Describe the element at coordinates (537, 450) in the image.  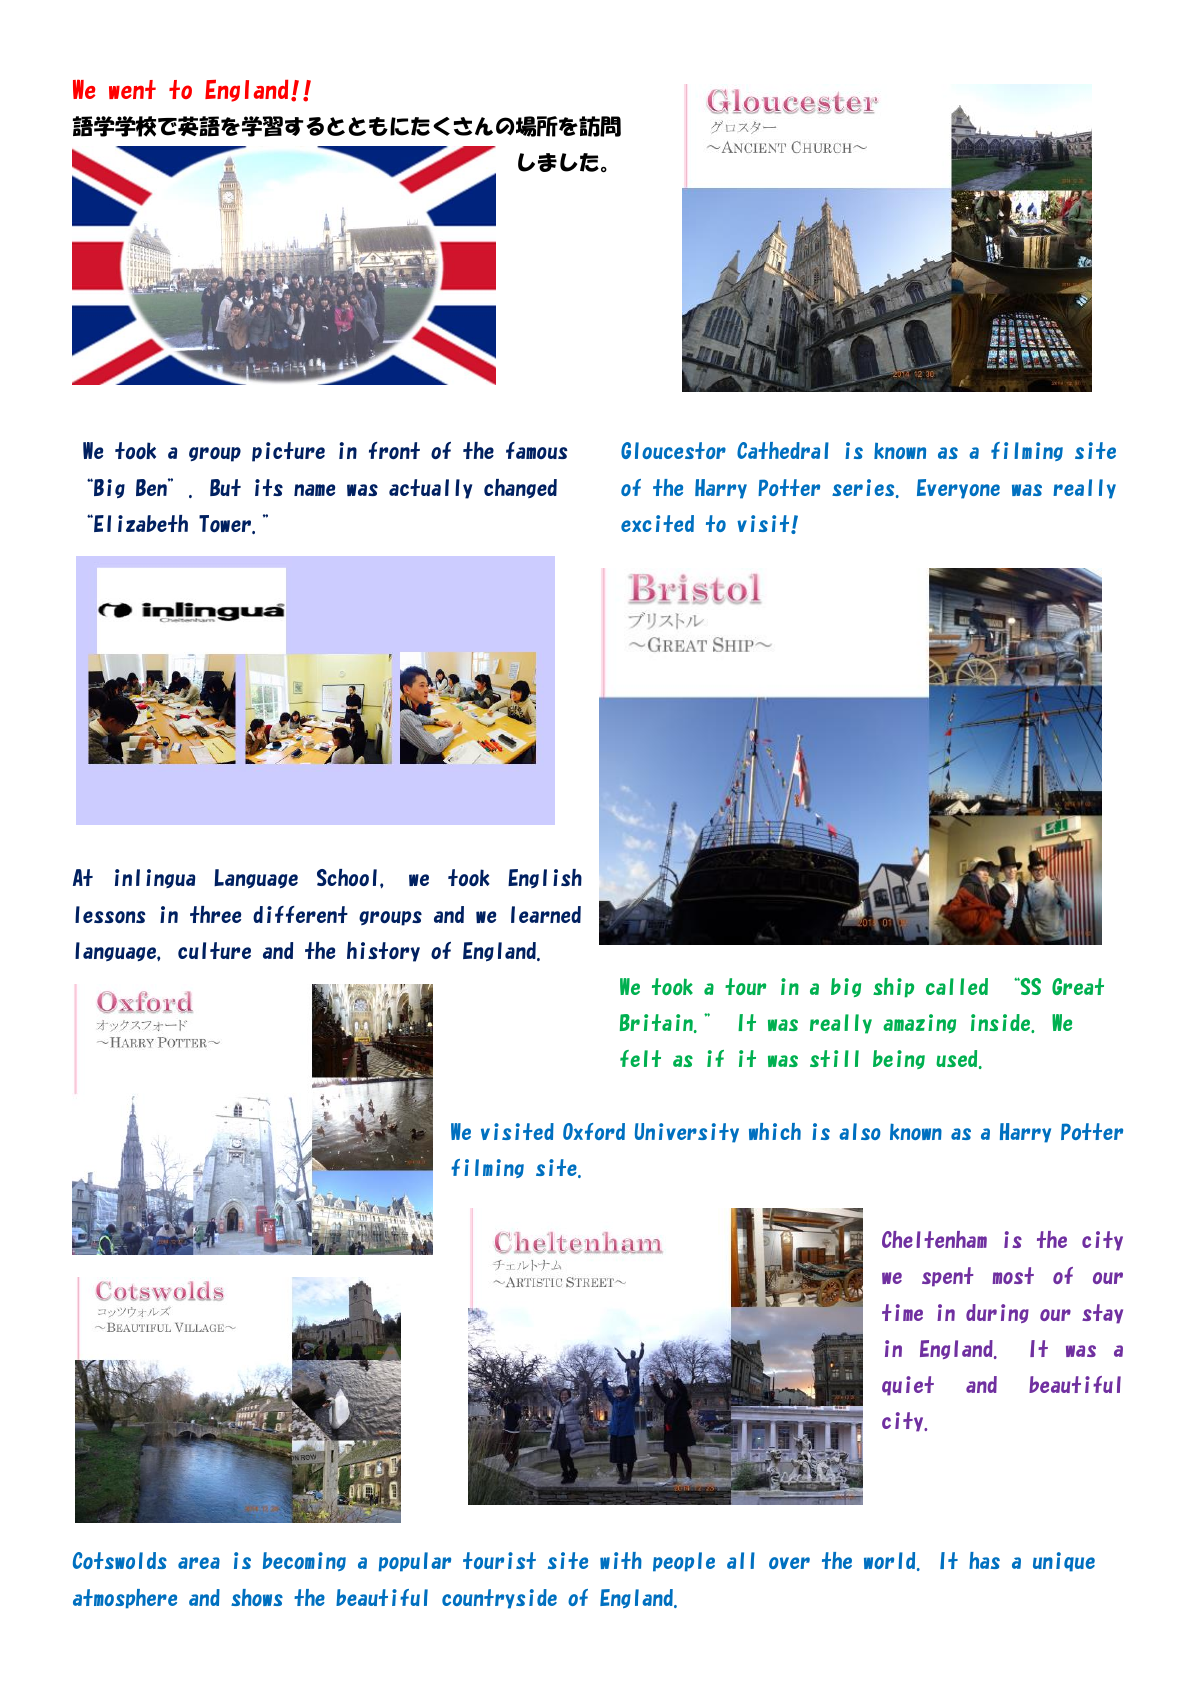
I see `famous` at that location.
